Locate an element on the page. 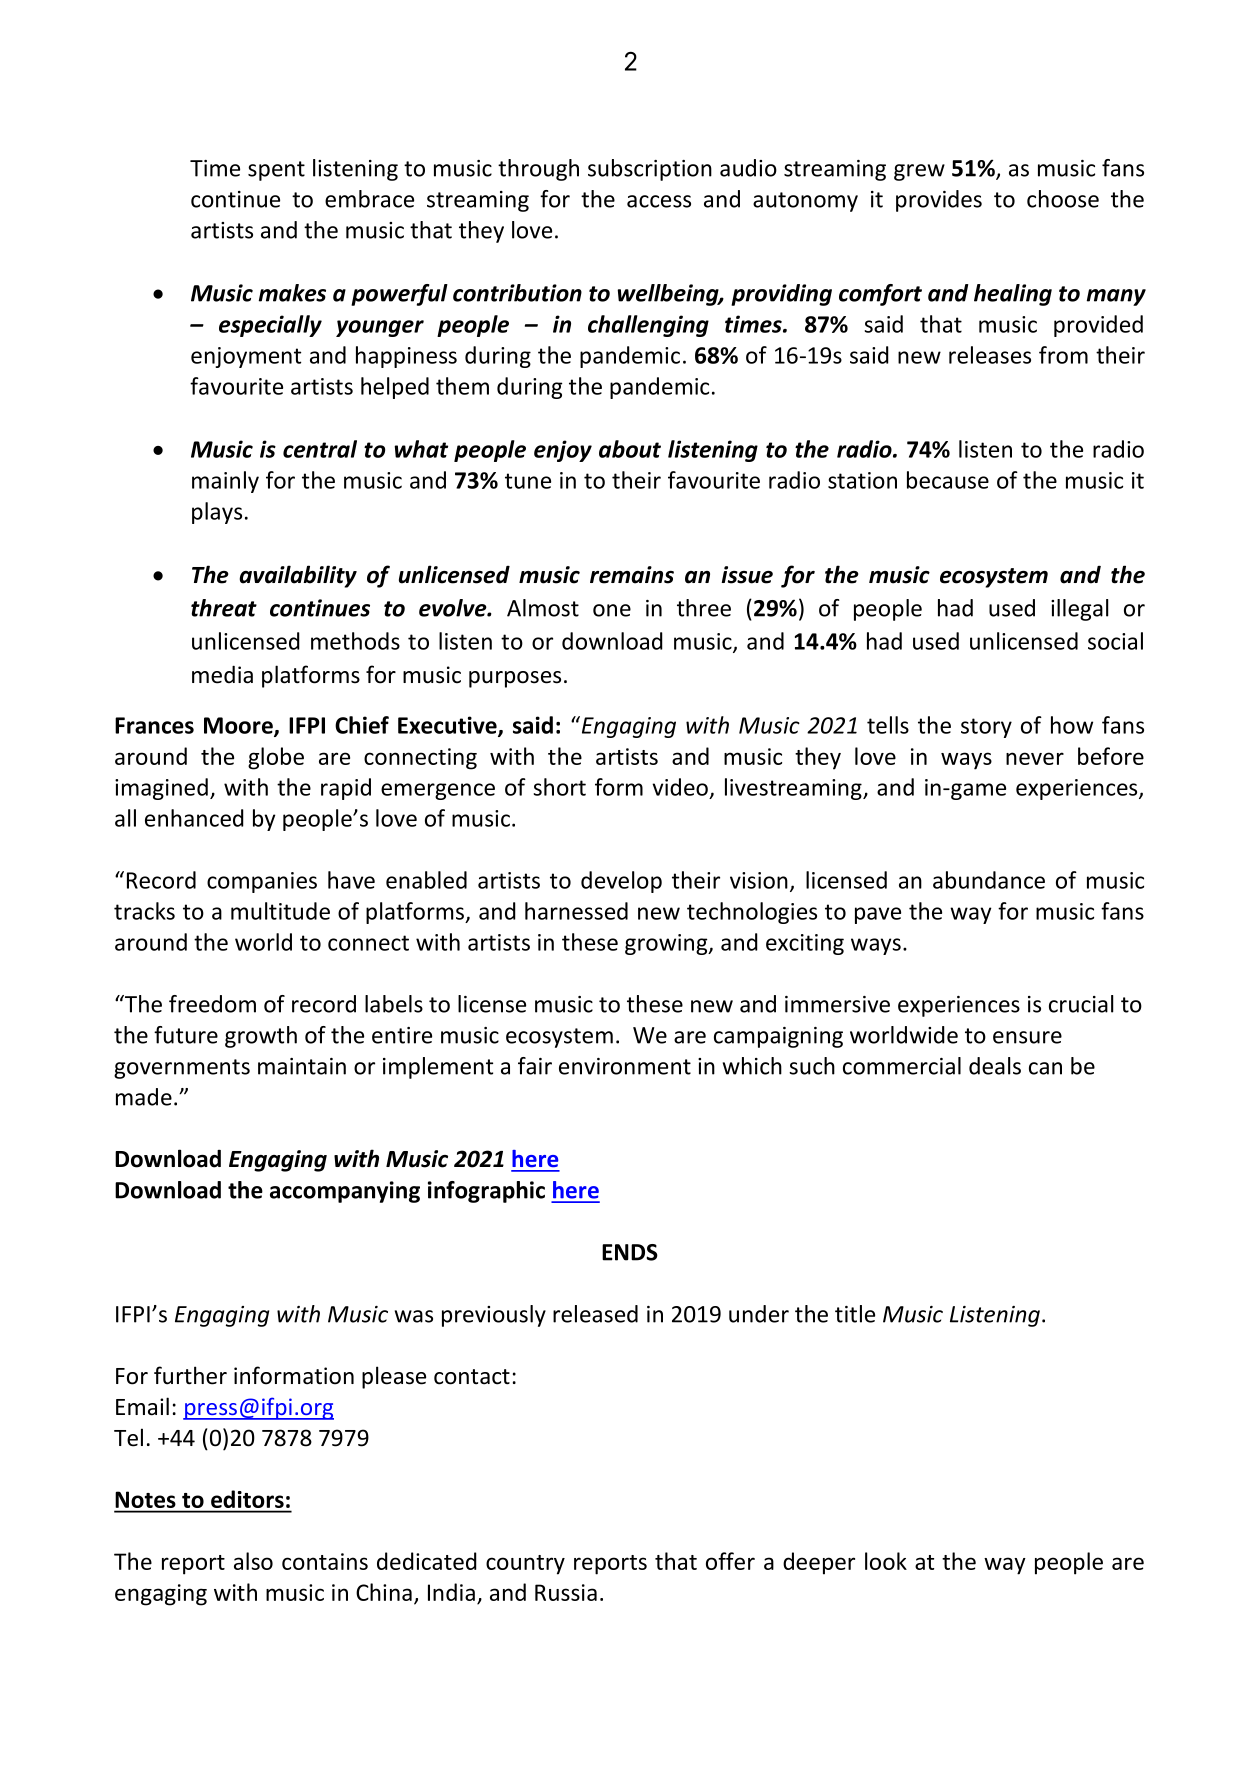 Image resolution: width=1259 pixels, height=1780 pixels. access is located at coordinates (659, 201).
